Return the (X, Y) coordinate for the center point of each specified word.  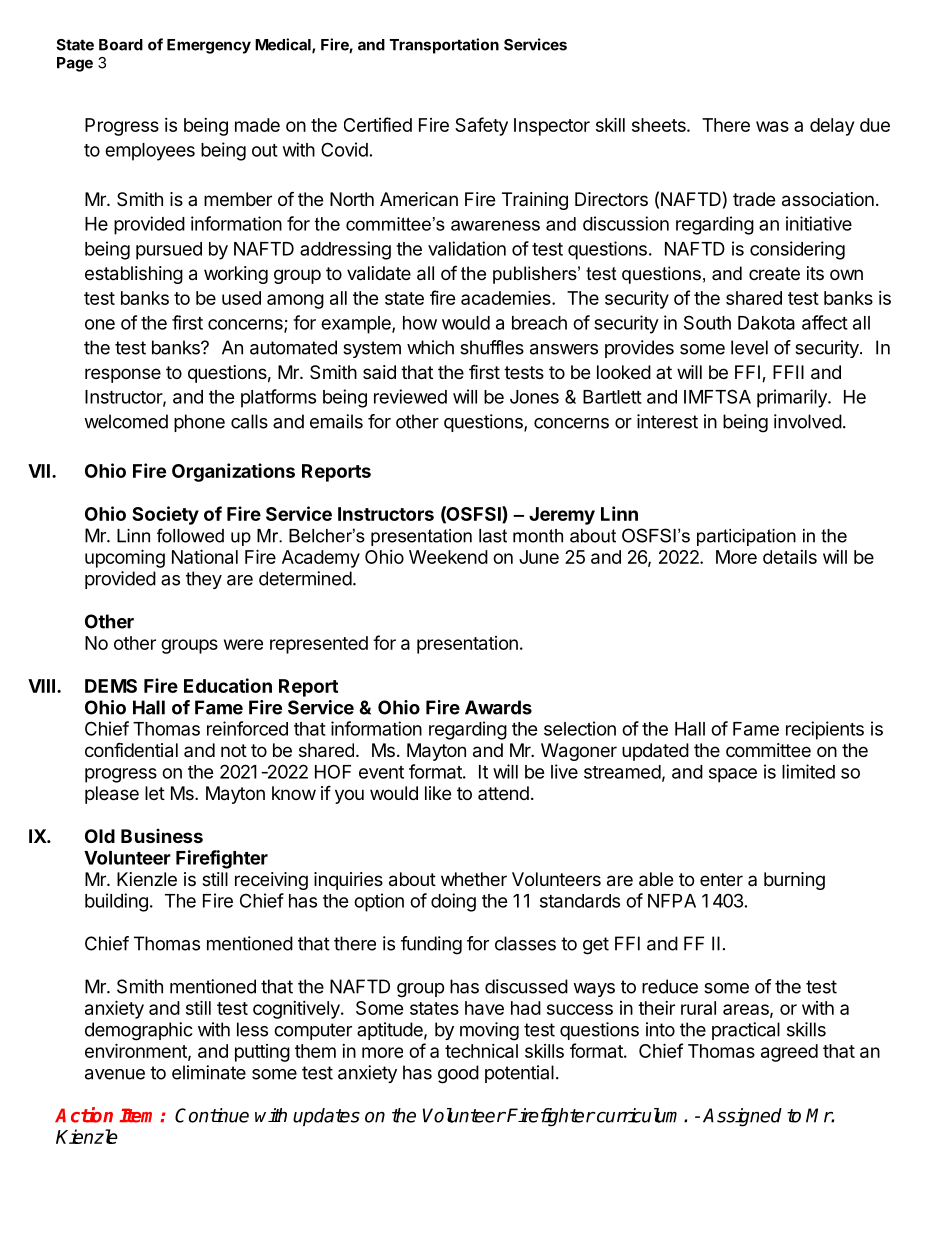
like (438, 793)
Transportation (444, 46)
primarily (793, 398)
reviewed (410, 396)
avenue (115, 1074)
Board (121, 45)
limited (808, 771)
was (772, 126)
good (458, 1074)
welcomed (126, 421)
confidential (131, 750)
